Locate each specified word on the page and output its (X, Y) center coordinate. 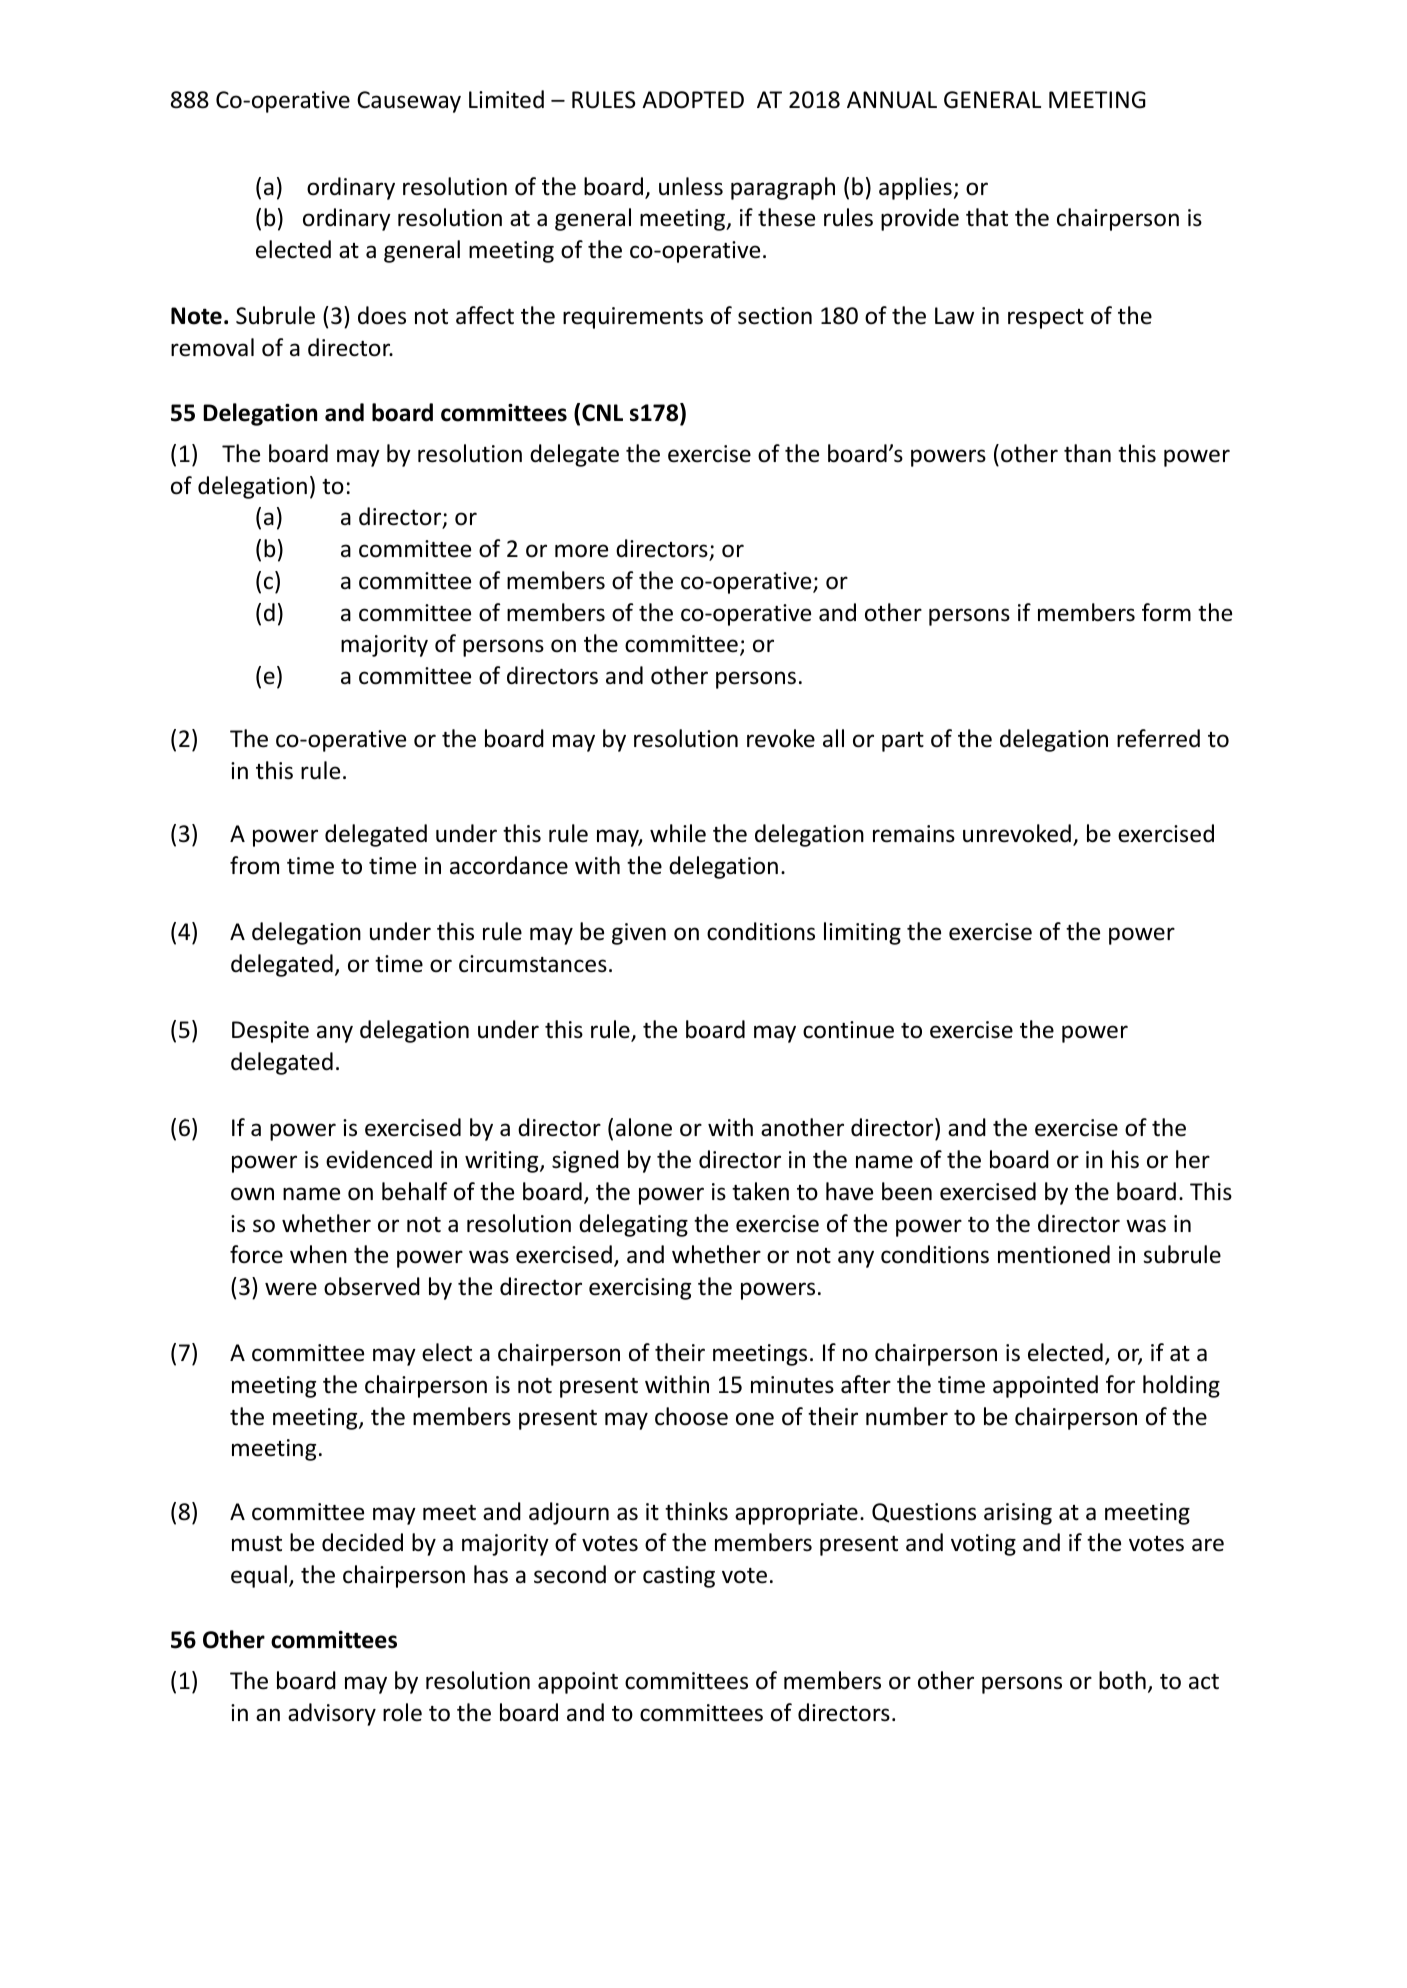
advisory (332, 1714)
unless (691, 186)
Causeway (409, 102)
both (1122, 1680)
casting (679, 1577)
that (987, 217)
